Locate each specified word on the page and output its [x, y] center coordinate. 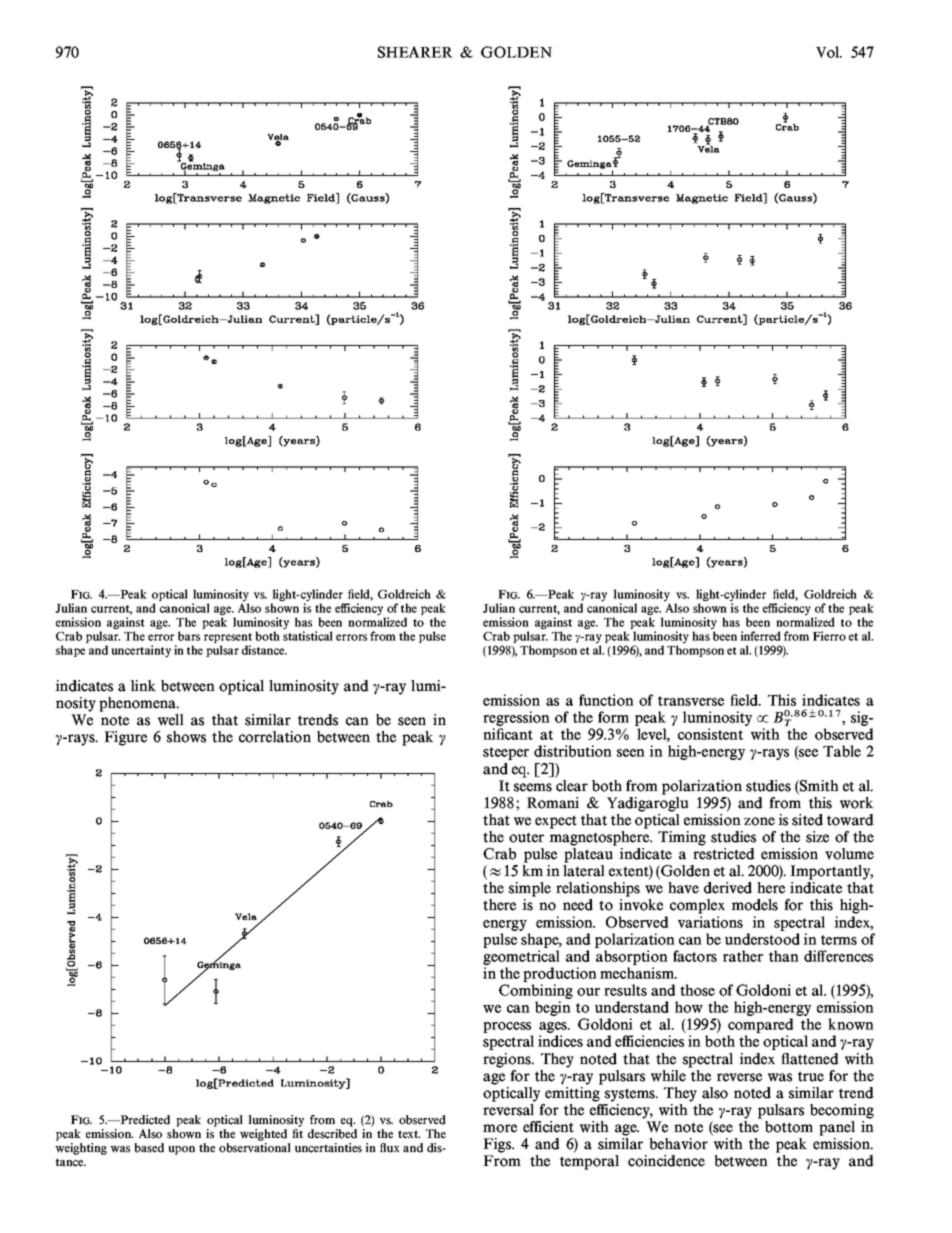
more [500, 1128]
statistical [308, 635]
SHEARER [415, 52]
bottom [789, 1127]
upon [181, 1150]
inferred [760, 636]
